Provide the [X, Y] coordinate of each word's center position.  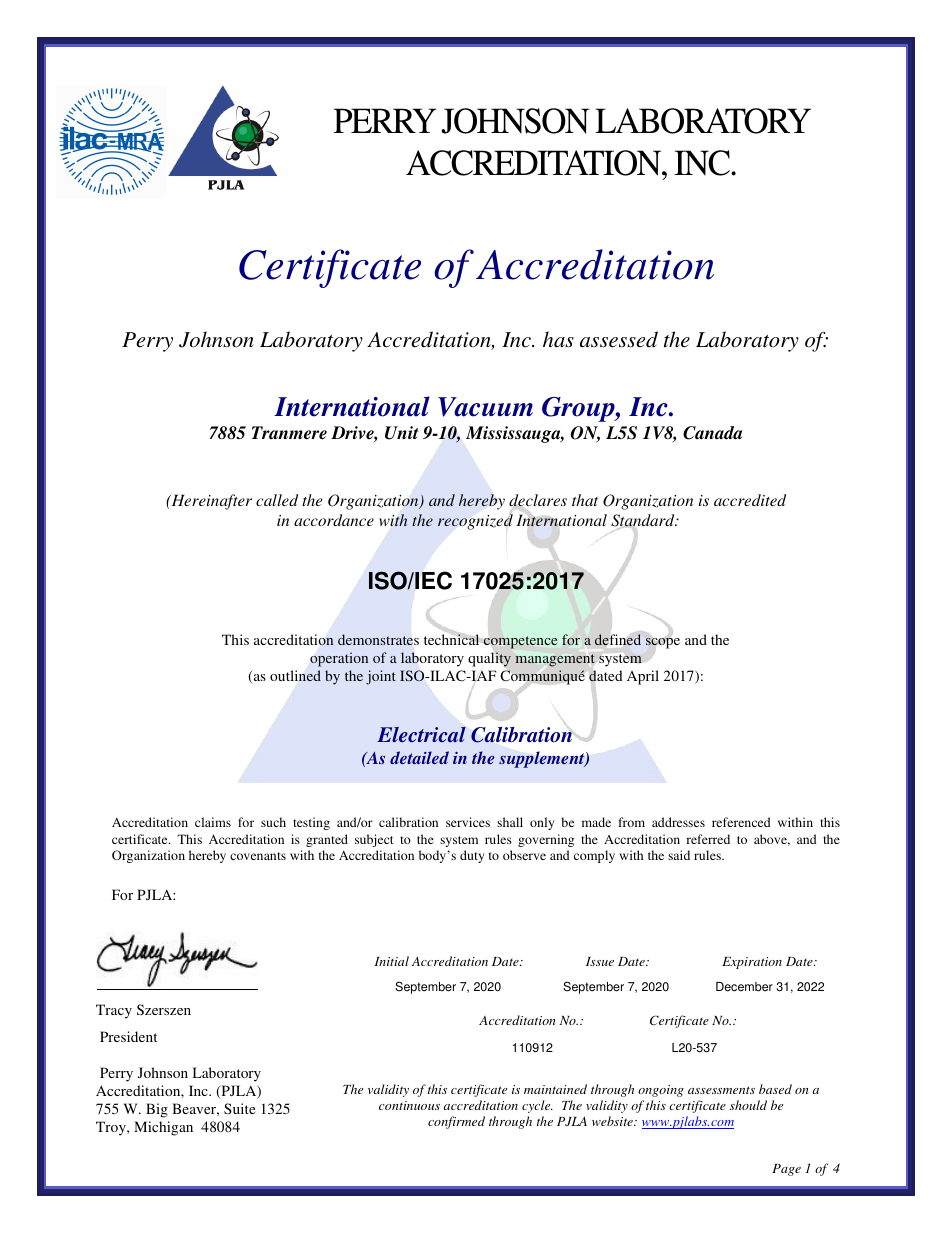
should [748, 1105]
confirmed [456, 1122]
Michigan [163, 1128]
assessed [619, 339]
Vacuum [485, 407]
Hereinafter [210, 502]
